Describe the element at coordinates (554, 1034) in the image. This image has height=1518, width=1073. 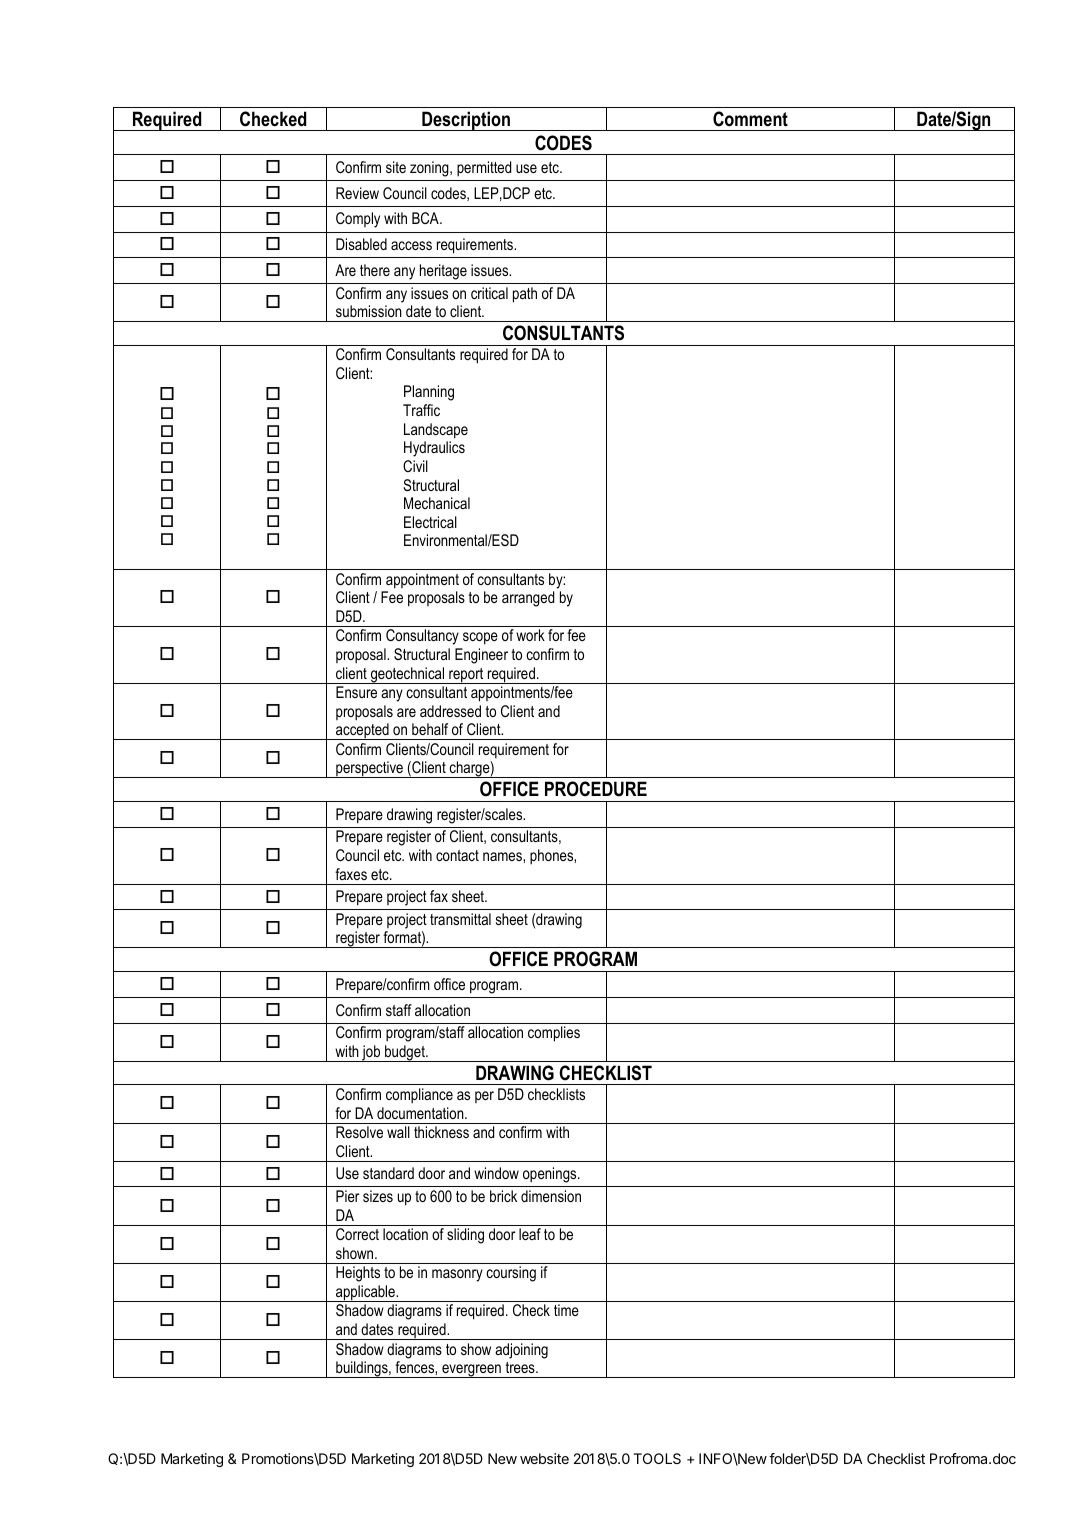
I see `complies` at that location.
